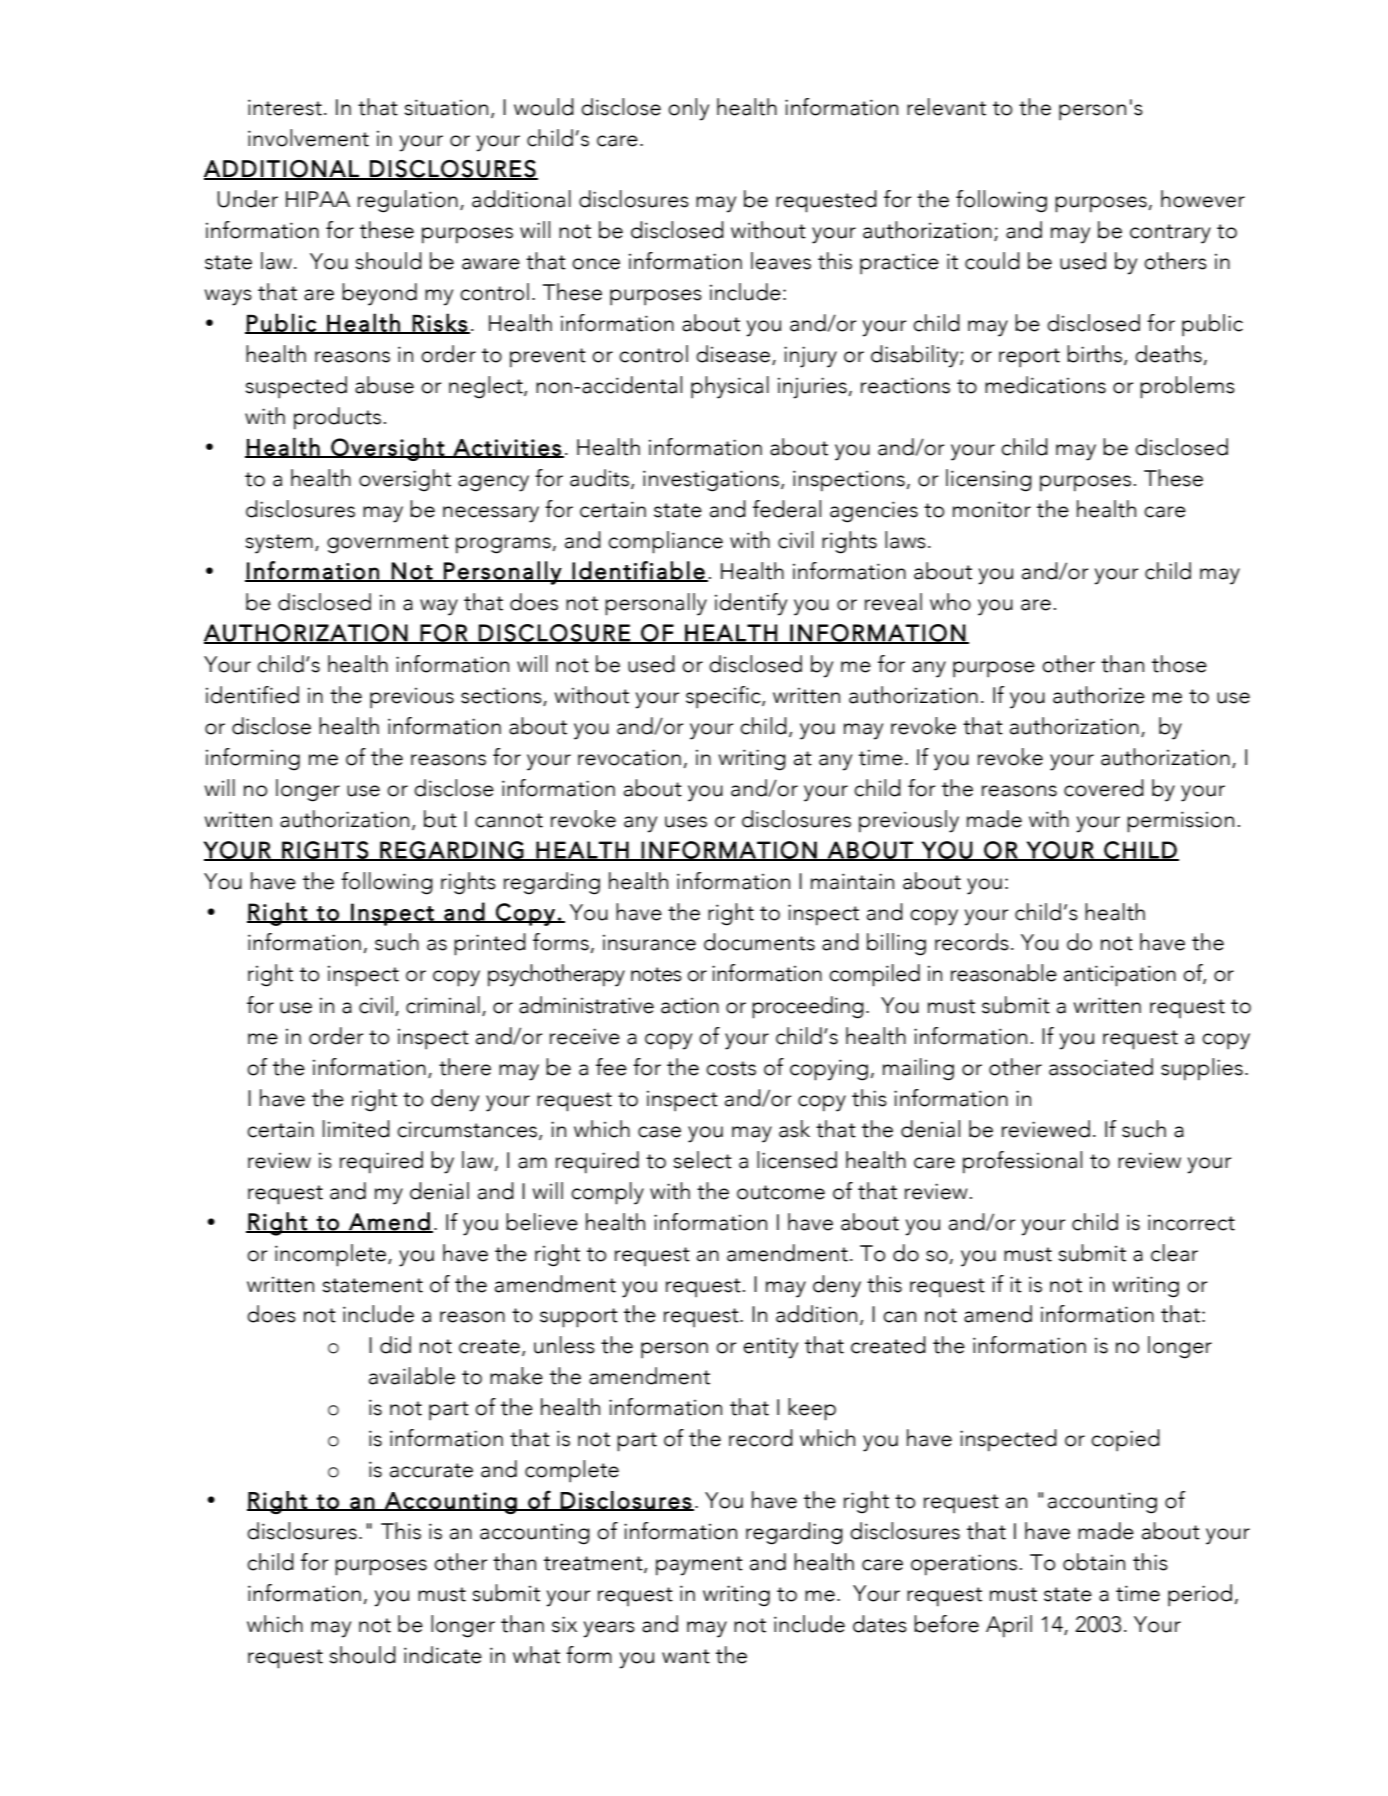  Describe the element at coordinates (688, 109) in the screenshot. I see `only` at that location.
